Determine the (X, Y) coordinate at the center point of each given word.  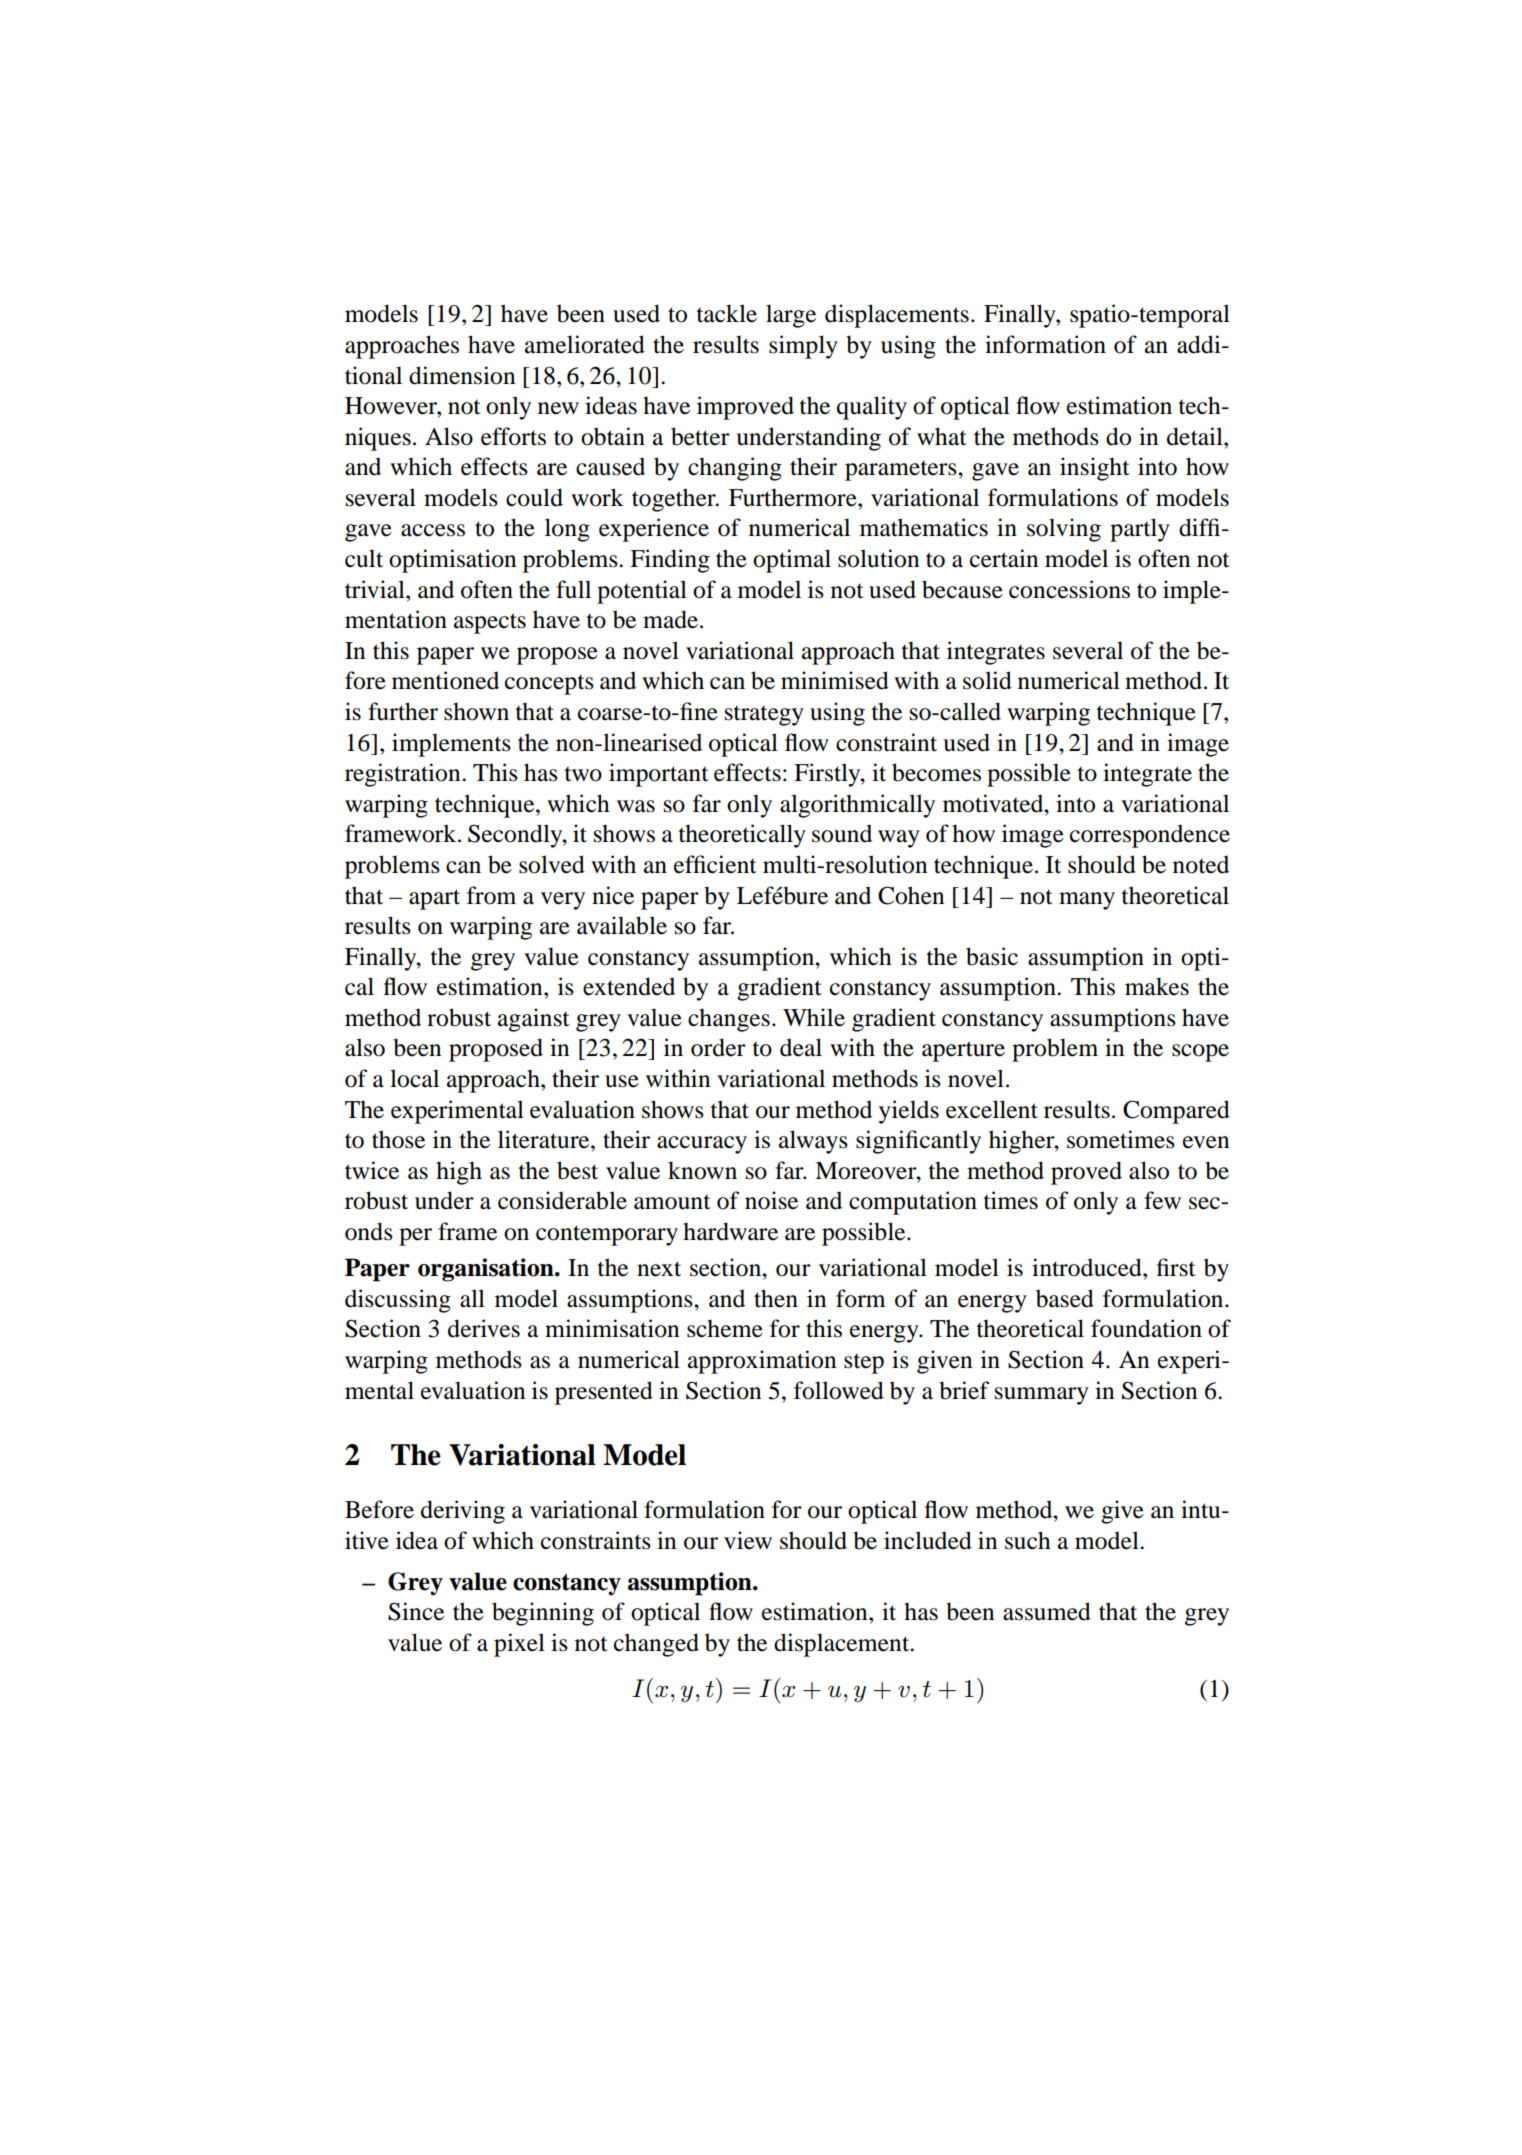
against (534, 1020)
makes (1157, 986)
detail (1196, 436)
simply (803, 347)
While (814, 1017)
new (558, 408)
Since (416, 1611)
